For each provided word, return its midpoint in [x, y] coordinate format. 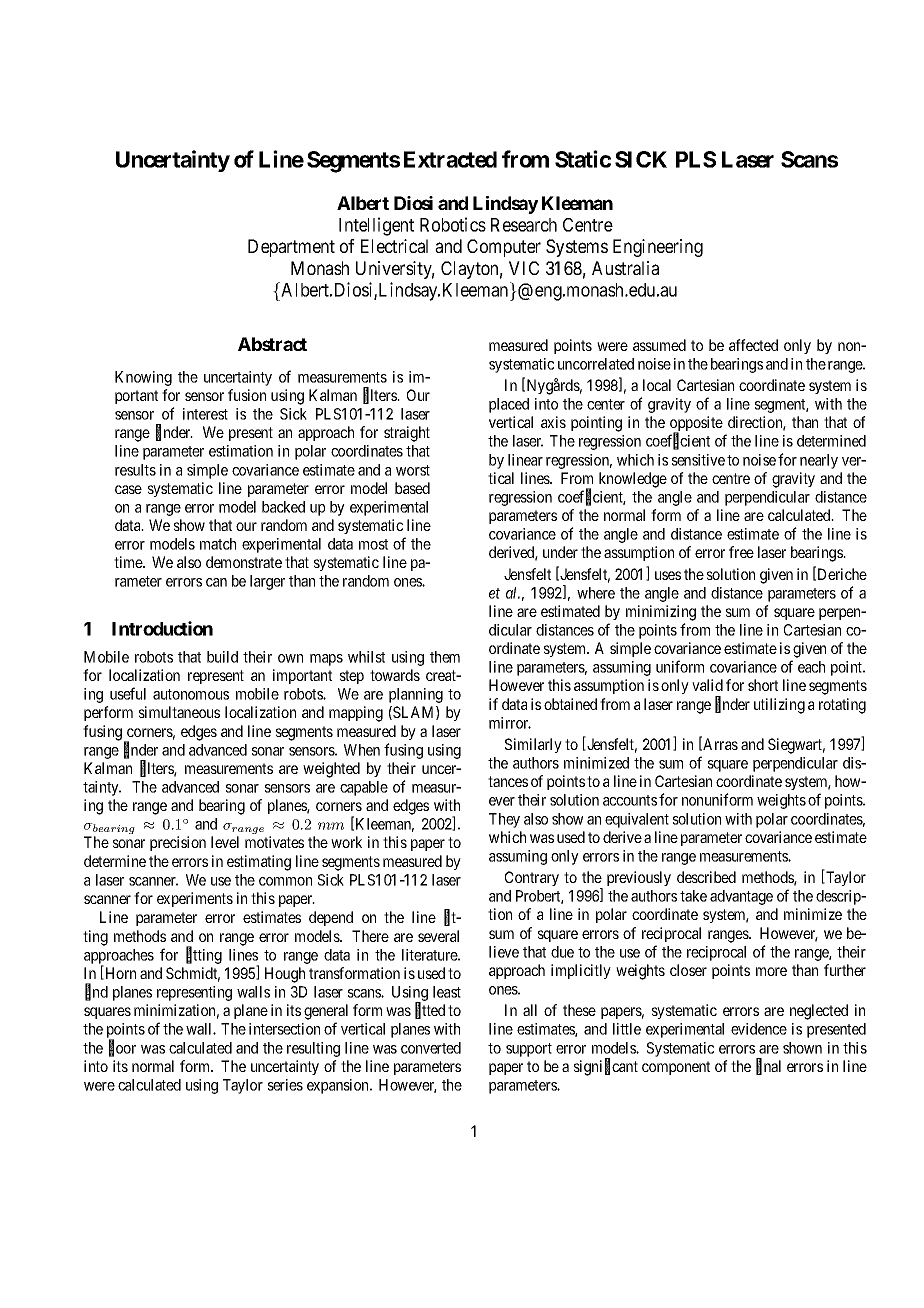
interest [205, 414]
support [529, 1050]
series [285, 1085]
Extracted [450, 159]
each [811, 667]
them [445, 657]
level [225, 842]
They [504, 820]
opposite [696, 425]
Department [291, 248]
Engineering [658, 248]
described [706, 877]
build [222, 657]
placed [509, 405]
